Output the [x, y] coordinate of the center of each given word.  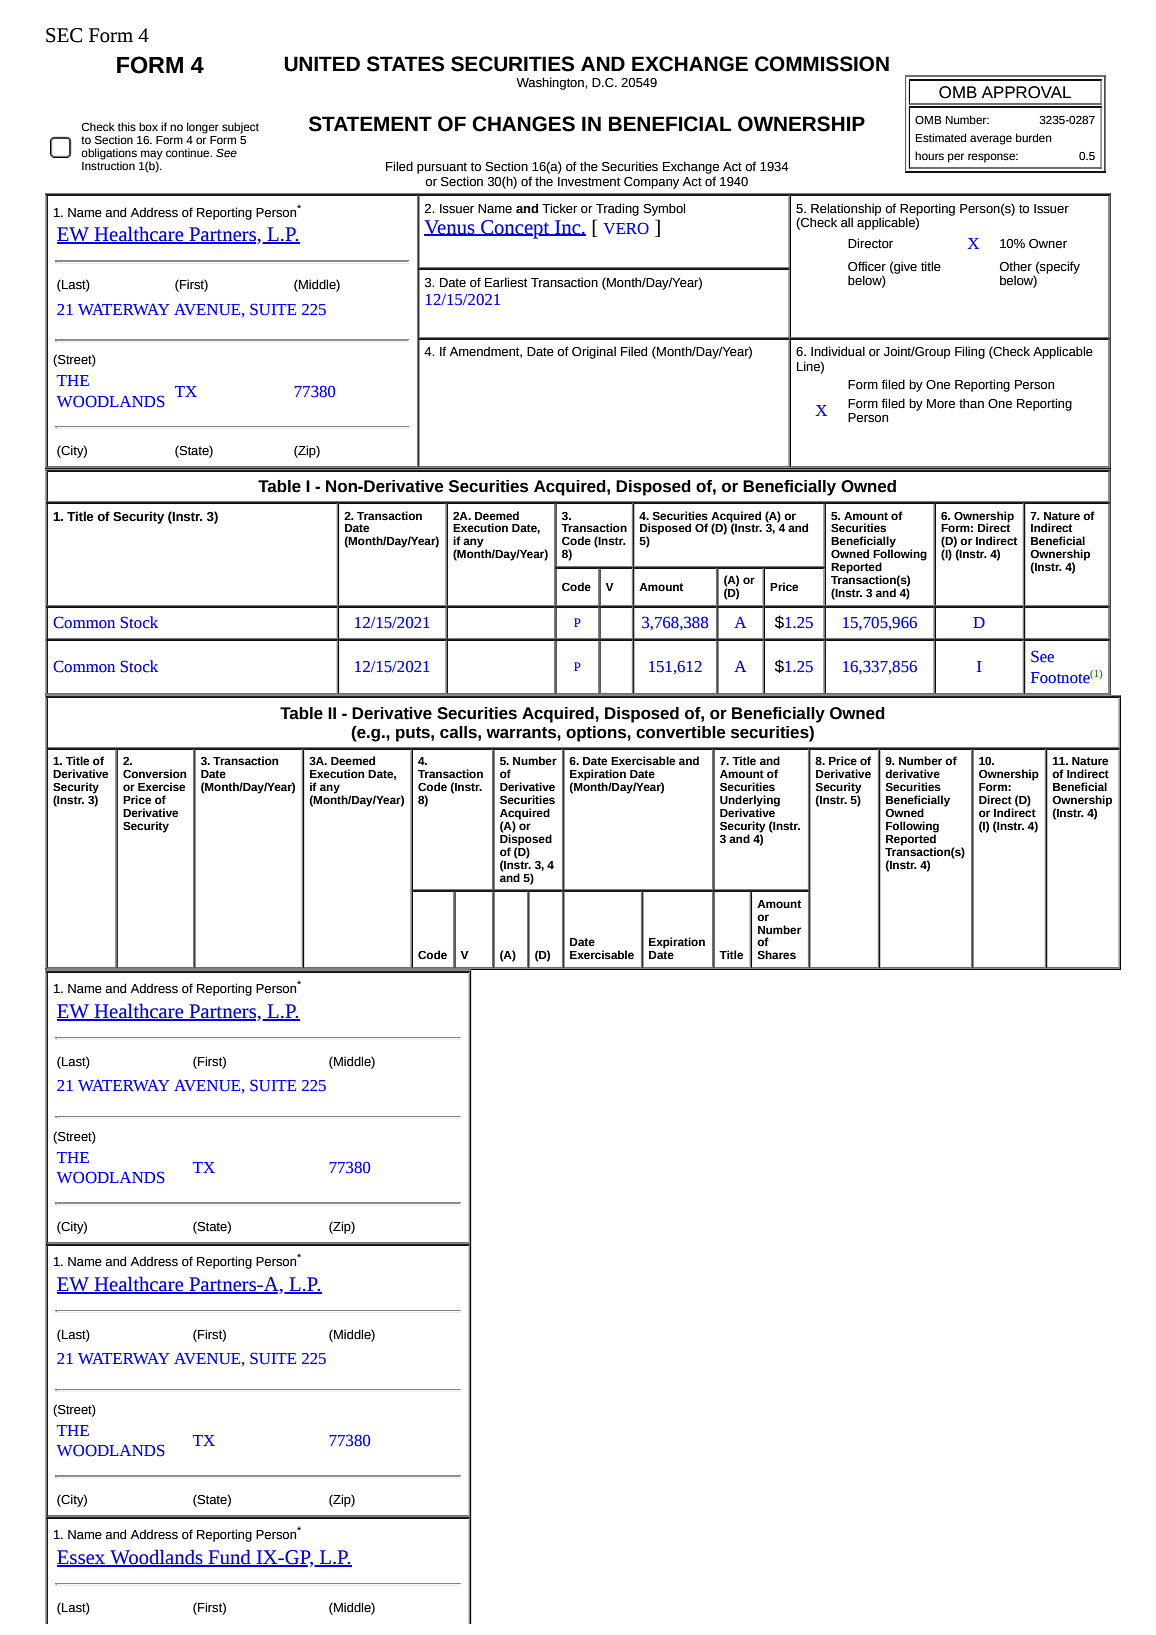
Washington [551, 83]
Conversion [154, 773]
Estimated [941, 137]
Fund [229, 1558]
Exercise [161, 786]
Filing [970, 352]
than [971, 403]
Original [594, 352]
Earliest [506, 282]
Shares [776, 955]
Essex [82, 1558]
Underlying [750, 802]
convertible [681, 732]
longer [203, 128]
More [941, 404]
